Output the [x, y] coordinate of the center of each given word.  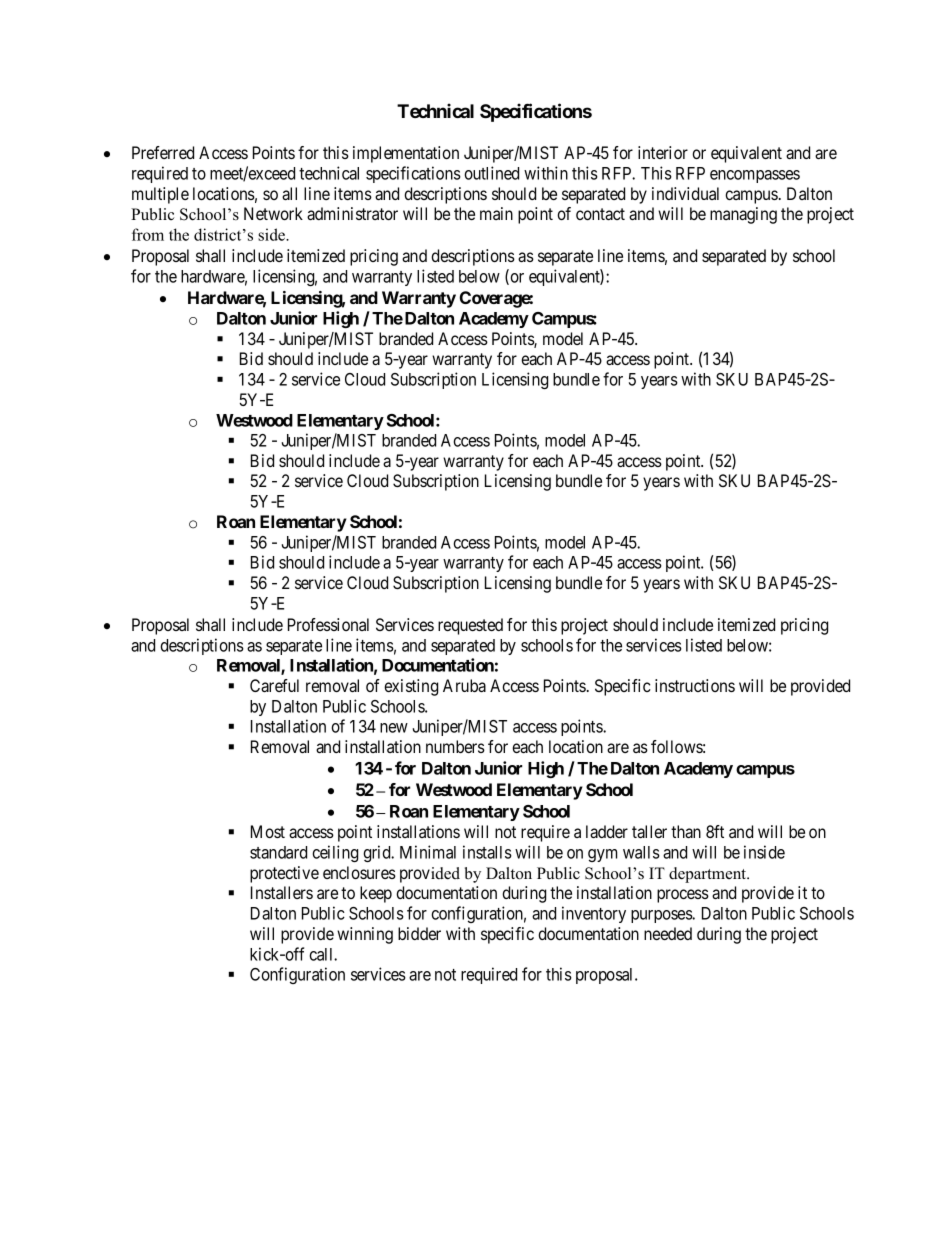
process [683, 896]
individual [685, 193]
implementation [406, 154]
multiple [160, 195]
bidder [419, 933]
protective [284, 874]
